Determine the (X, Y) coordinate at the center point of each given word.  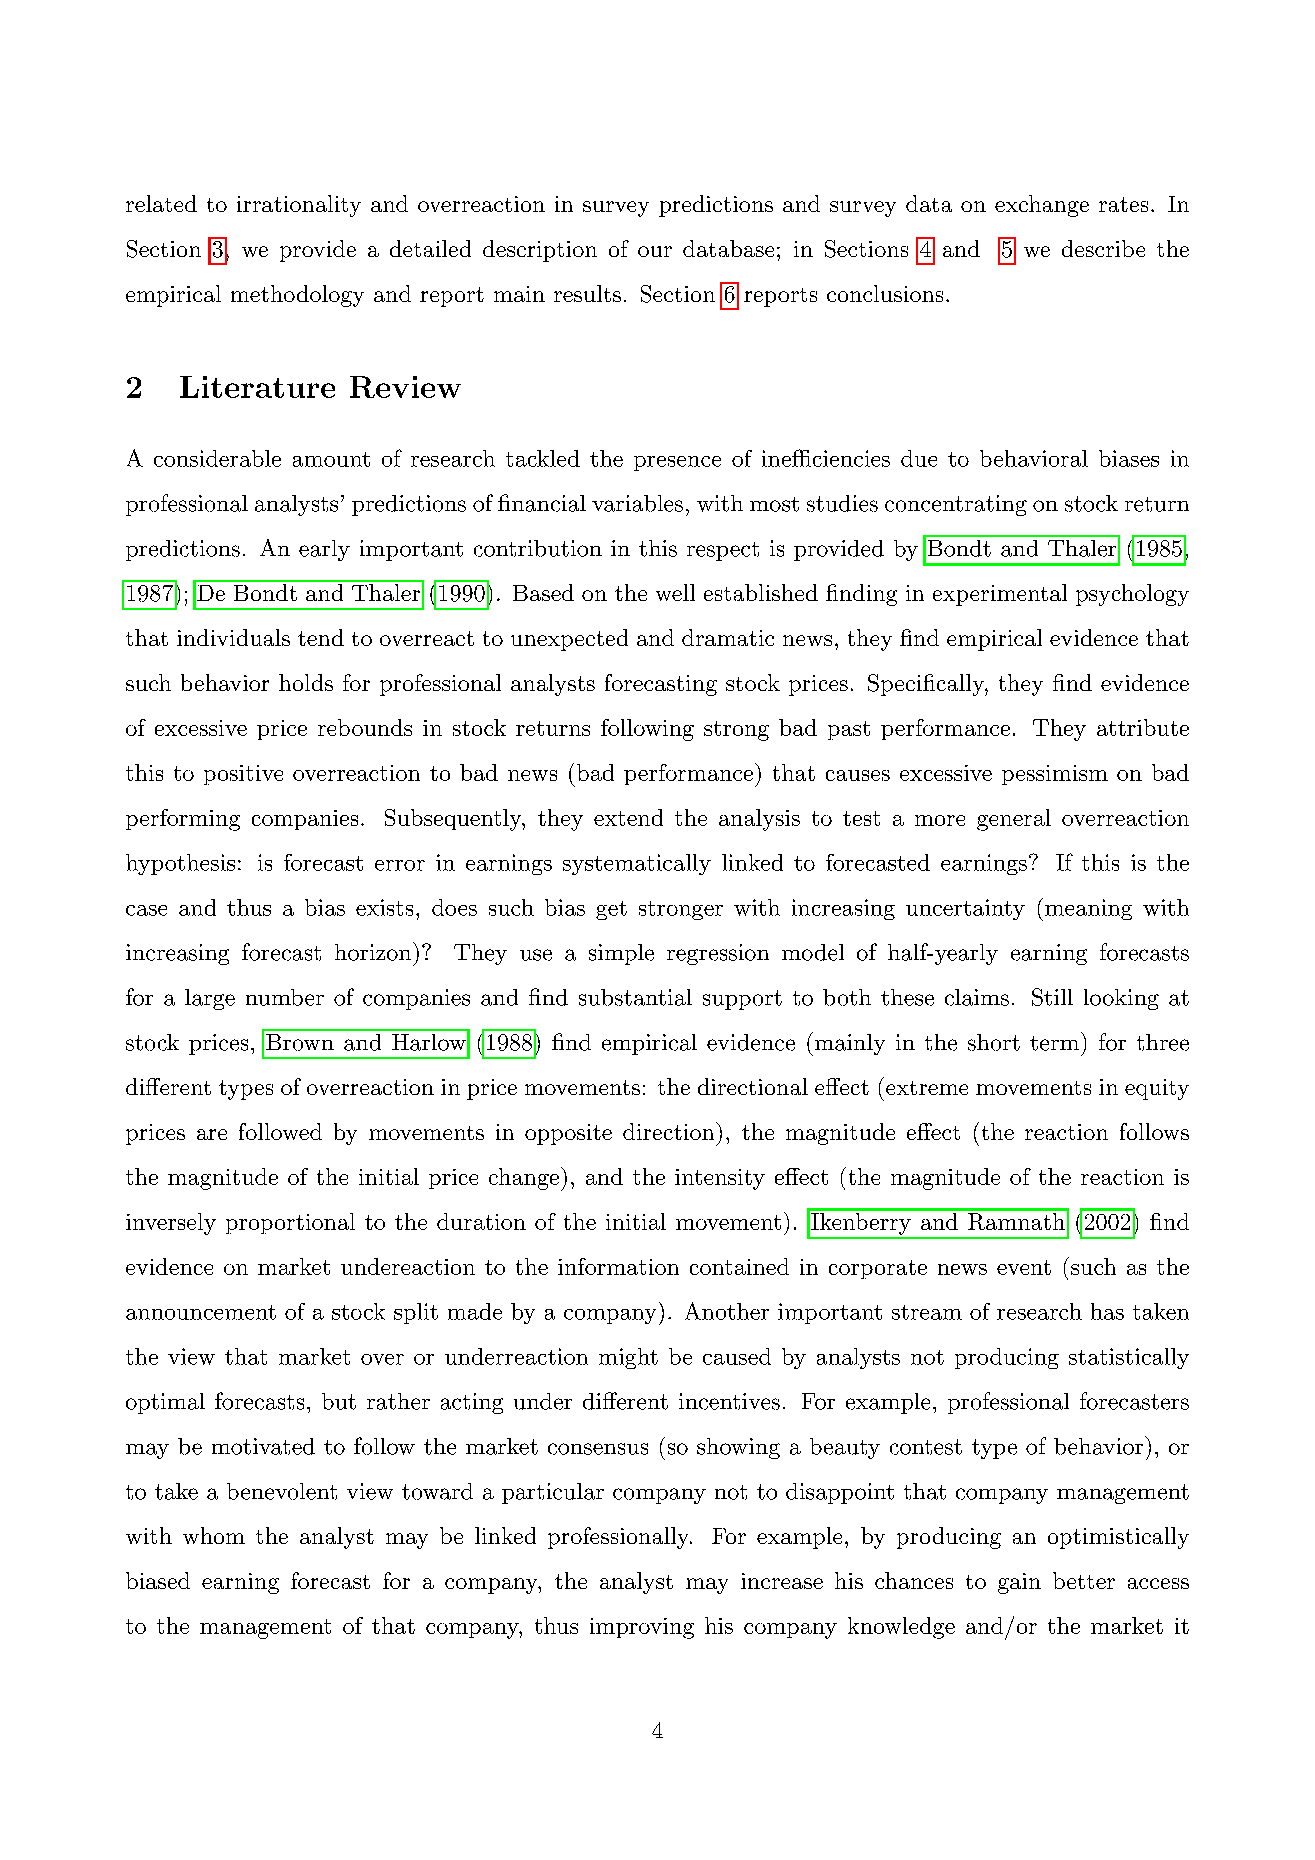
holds (306, 682)
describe (1103, 248)
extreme (927, 1088)
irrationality (299, 206)
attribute (1143, 727)
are (212, 1134)
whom (214, 1535)
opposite (568, 1134)
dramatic (728, 637)
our (655, 251)
